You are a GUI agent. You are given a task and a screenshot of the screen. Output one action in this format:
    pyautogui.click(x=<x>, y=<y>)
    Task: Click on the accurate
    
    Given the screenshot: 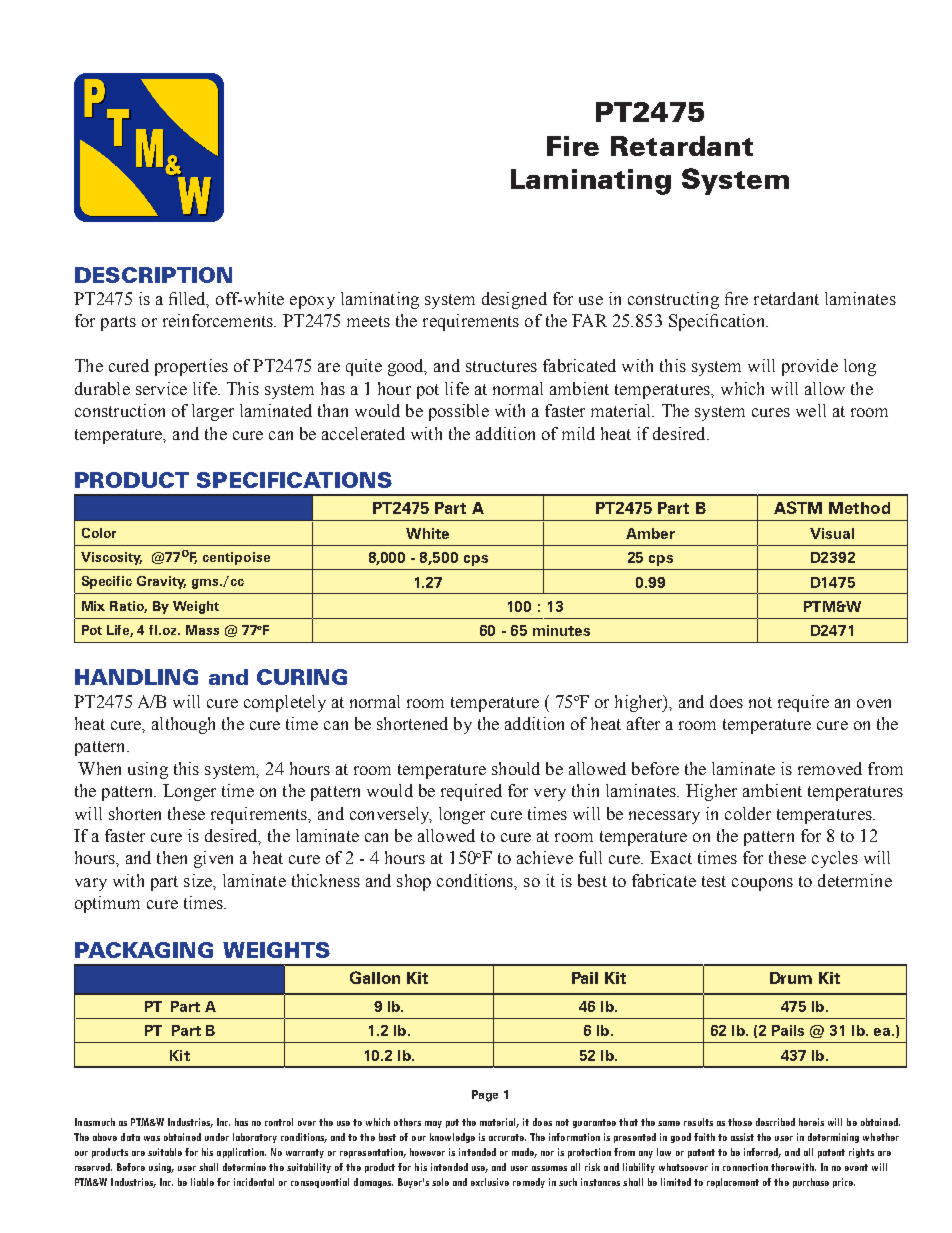 What is the action you would take?
    pyautogui.click(x=507, y=1137)
